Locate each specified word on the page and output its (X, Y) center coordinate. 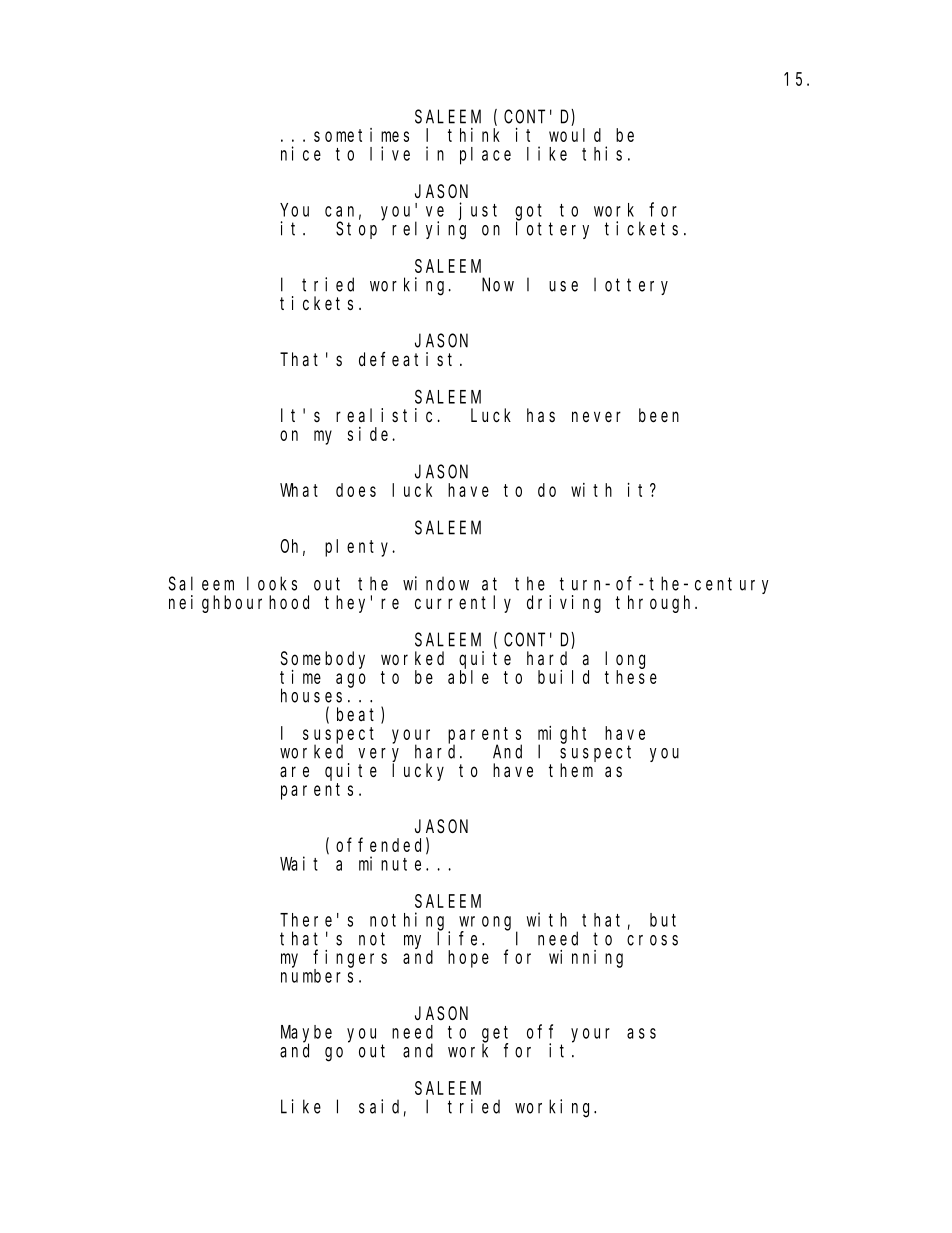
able (468, 677)
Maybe (306, 1034)
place (485, 156)
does (356, 490)
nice (301, 153)
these (631, 677)
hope (468, 959)
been (659, 415)
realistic (384, 415)
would (575, 135)
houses (311, 695)
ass (641, 1033)
